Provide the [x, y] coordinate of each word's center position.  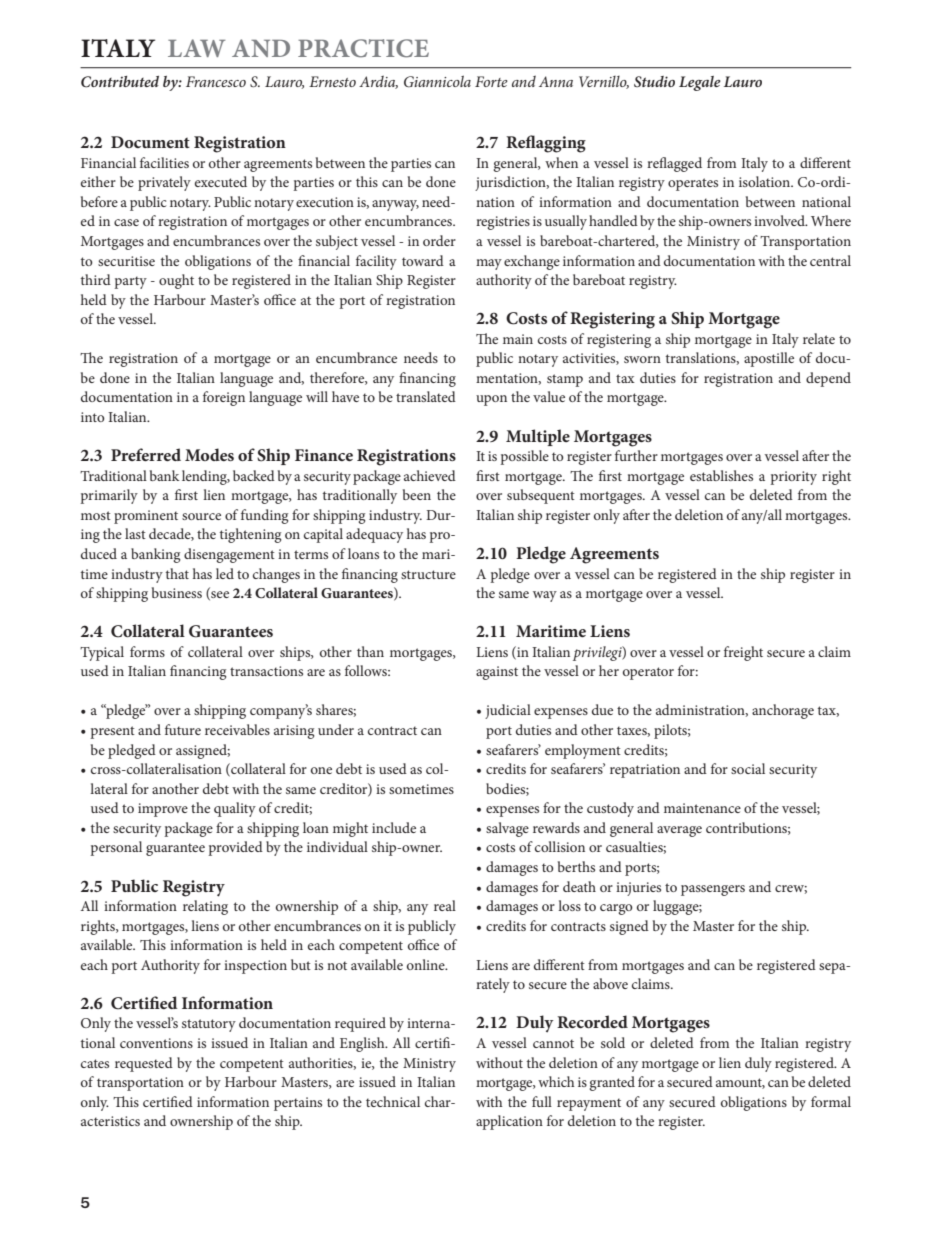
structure [428, 574]
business [177, 592]
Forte [491, 81]
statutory [209, 1025]
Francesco [216, 81]
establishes [721, 475]
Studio [654, 81]
